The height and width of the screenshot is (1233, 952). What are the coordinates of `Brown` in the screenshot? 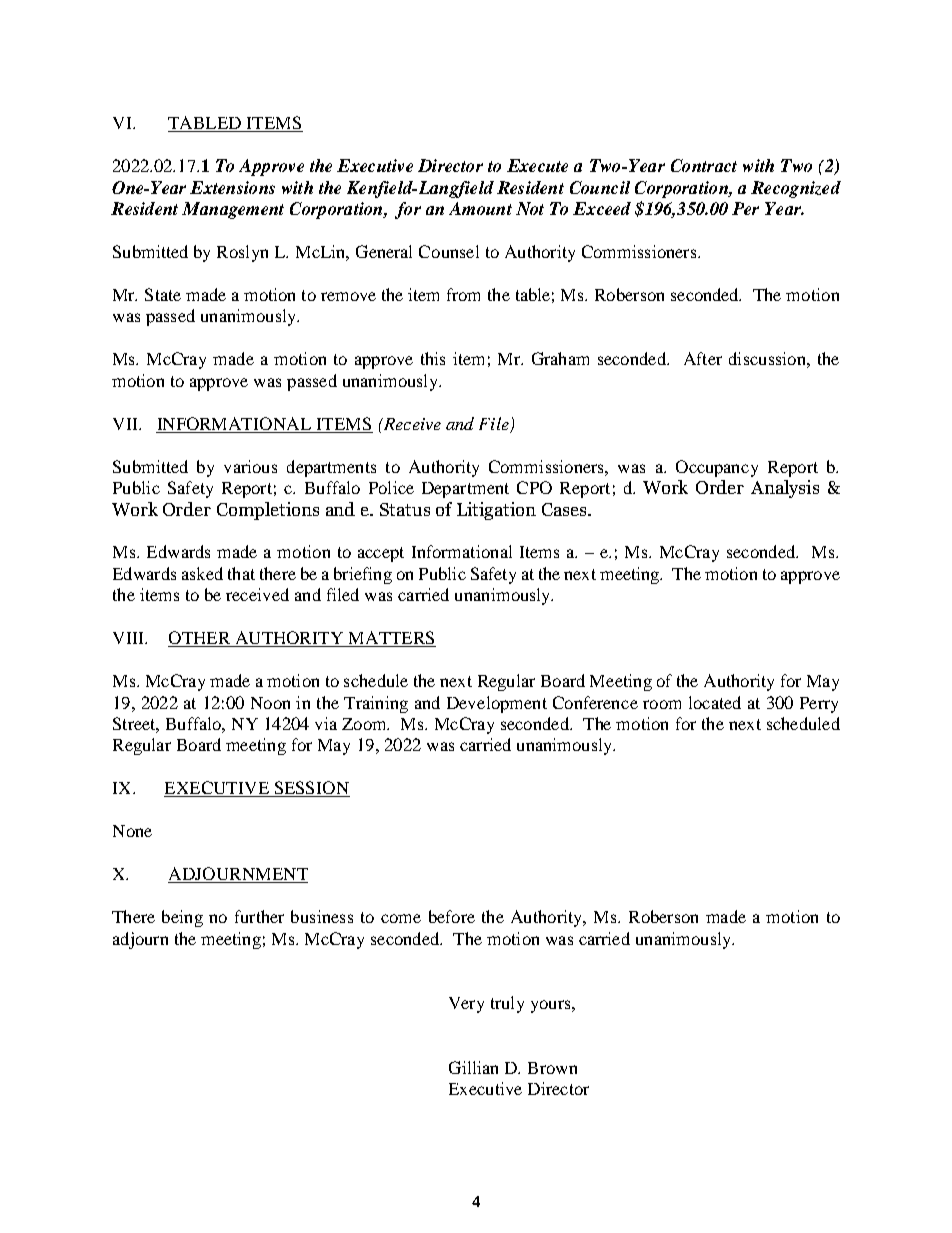 It's located at (552, 1068).
